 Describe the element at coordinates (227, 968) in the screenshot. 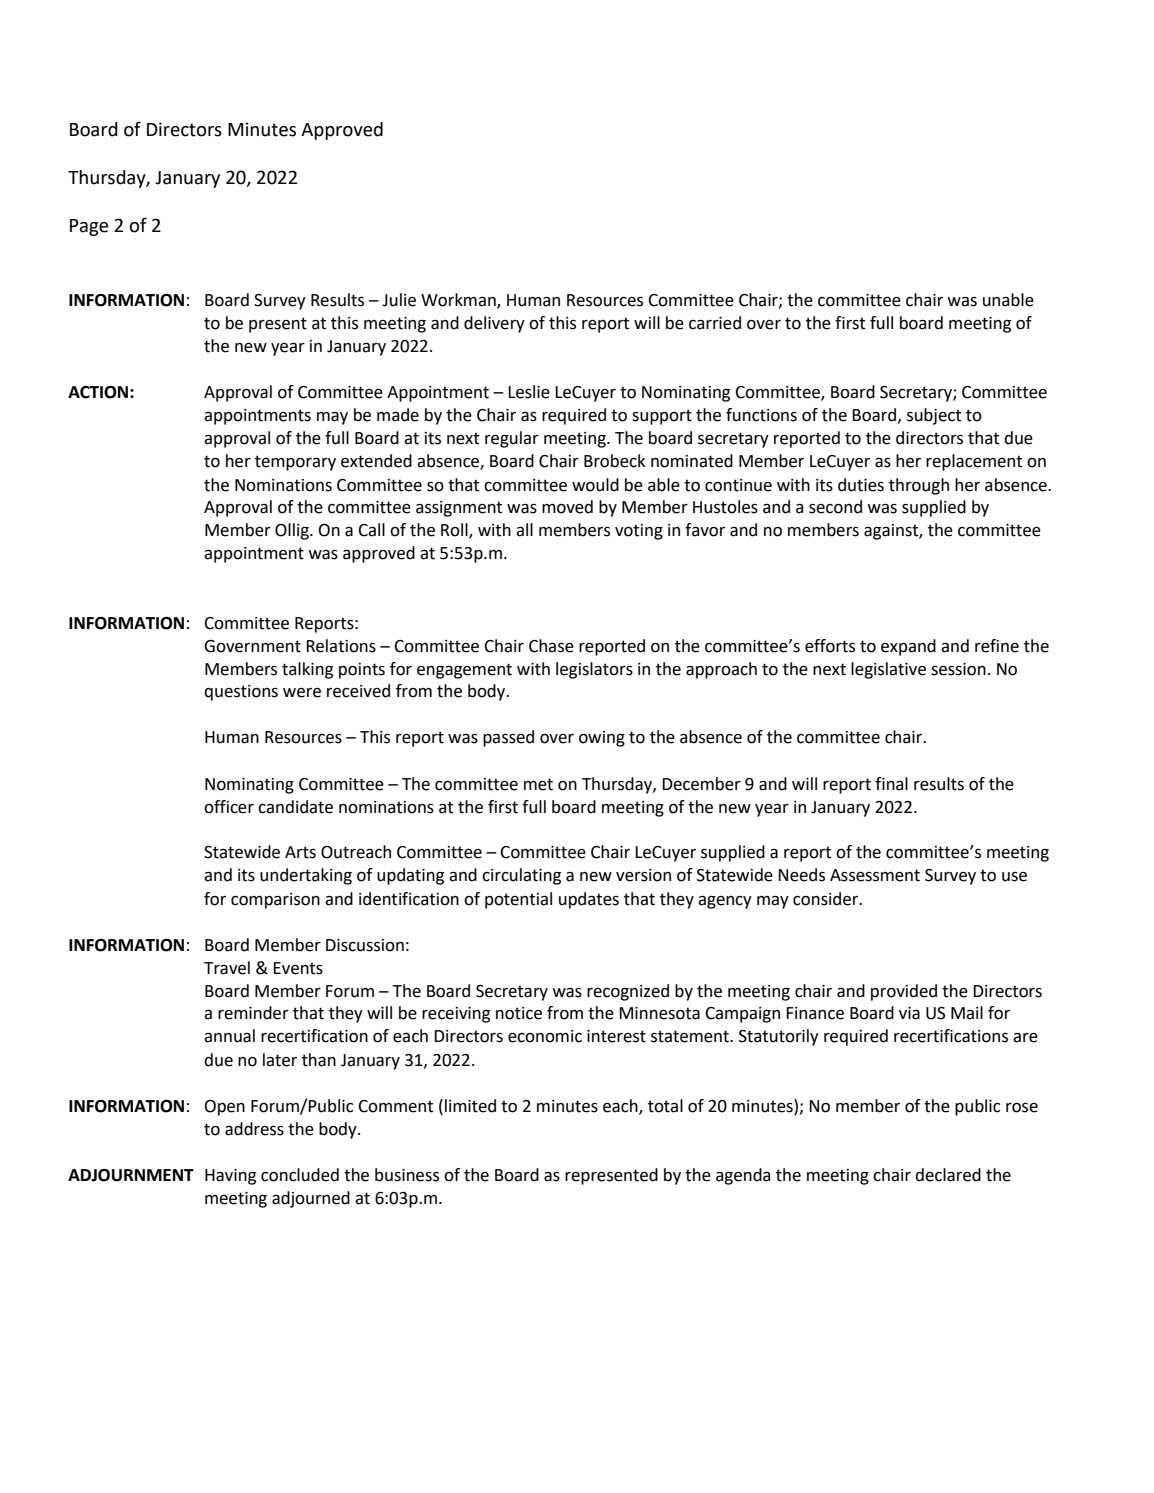

I see `Travel` at that location.
